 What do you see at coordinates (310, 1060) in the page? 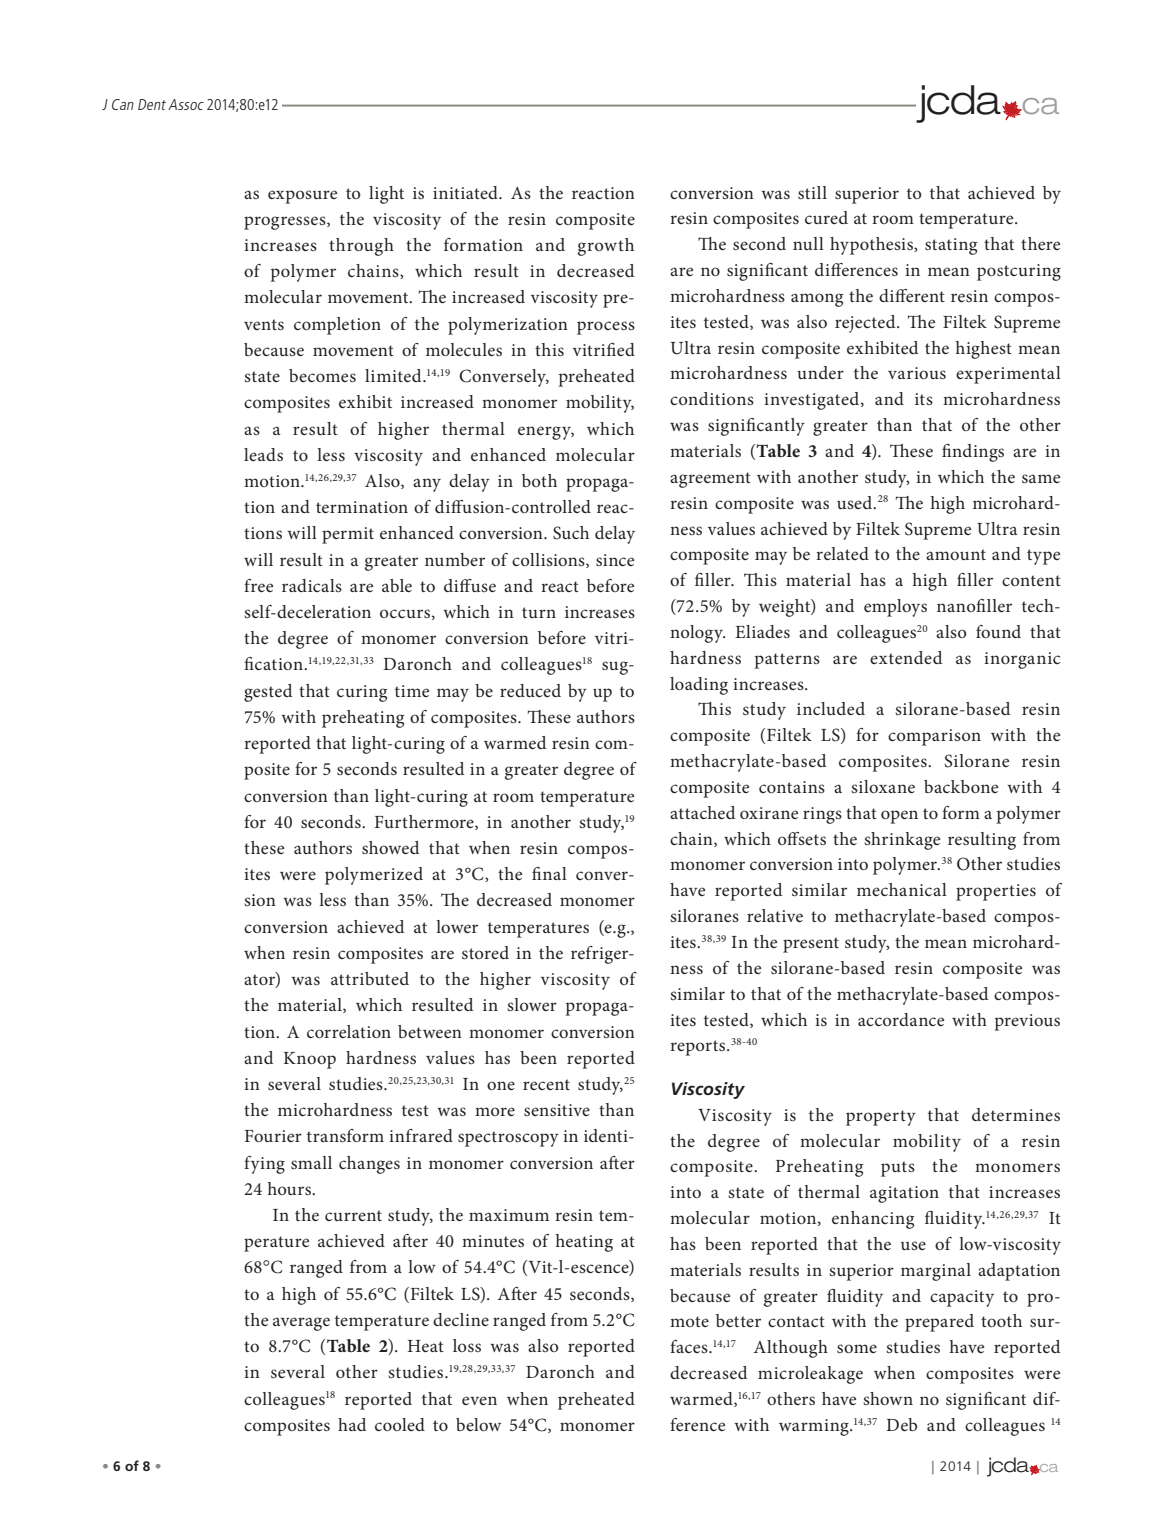
I see `Knoop` at bounding box center [310, 1060].
